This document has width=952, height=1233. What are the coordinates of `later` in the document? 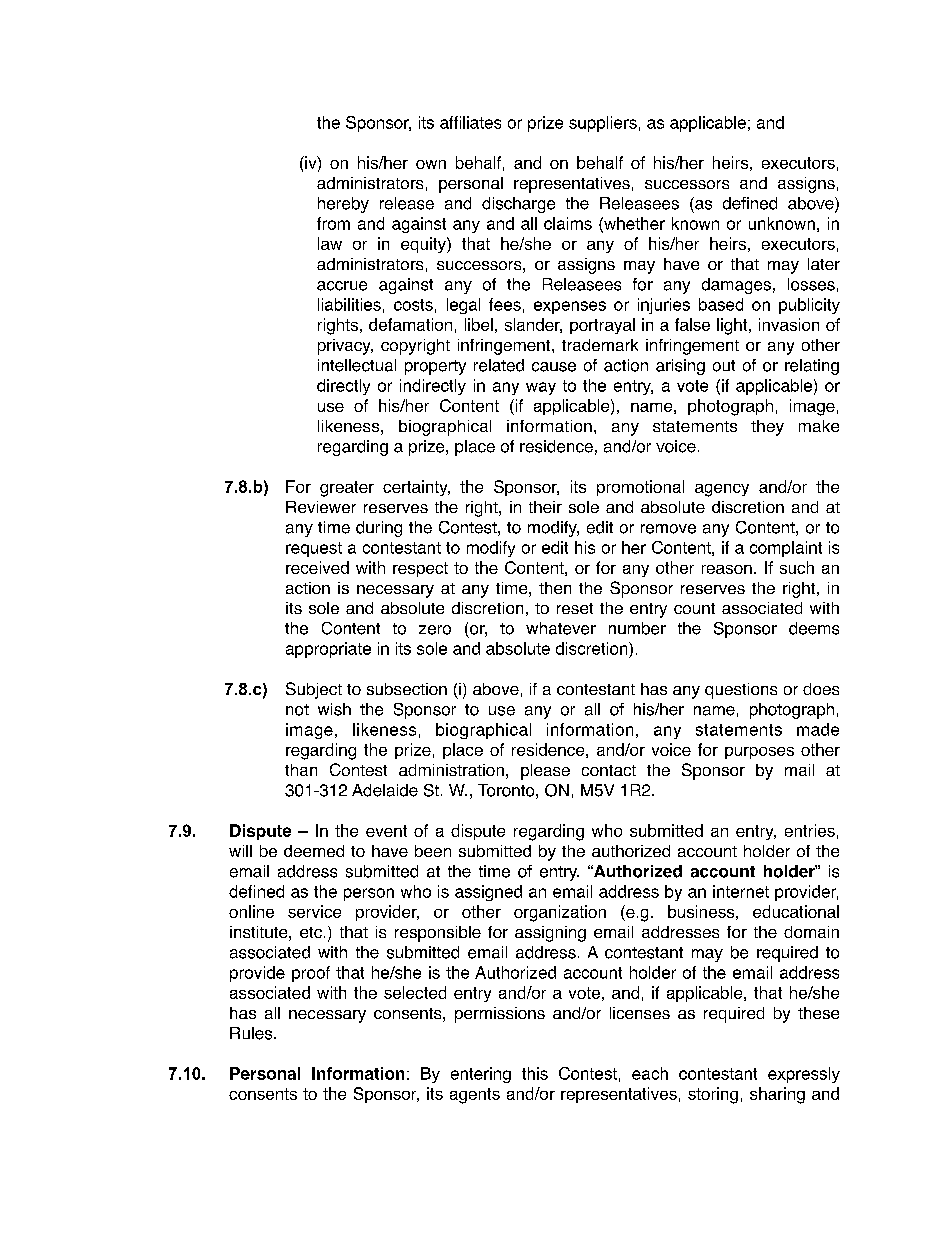 It's located at (824, 264).
